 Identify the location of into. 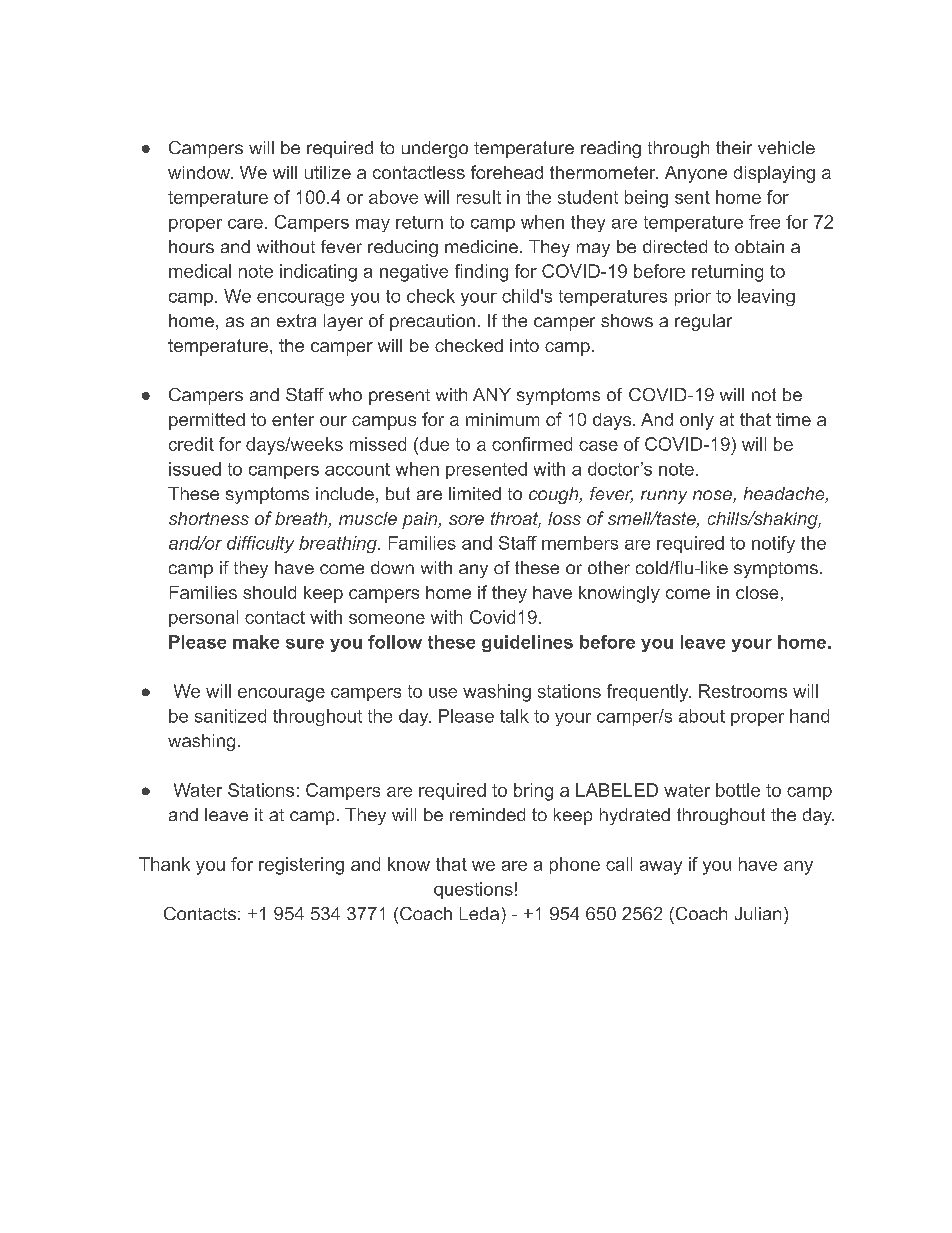
(524, 345).
